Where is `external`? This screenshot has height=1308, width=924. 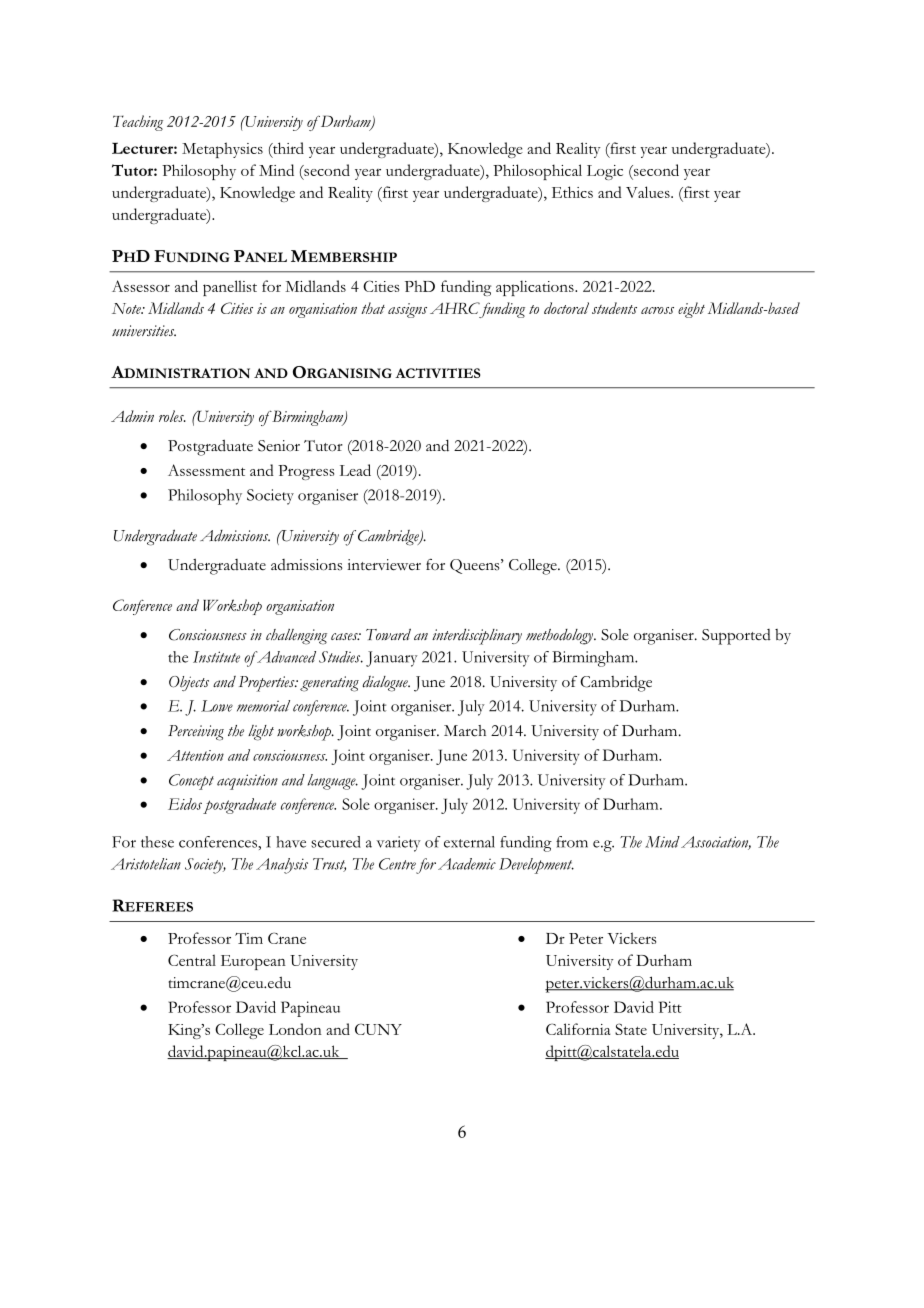 external is located at coordinates (469, 842).
